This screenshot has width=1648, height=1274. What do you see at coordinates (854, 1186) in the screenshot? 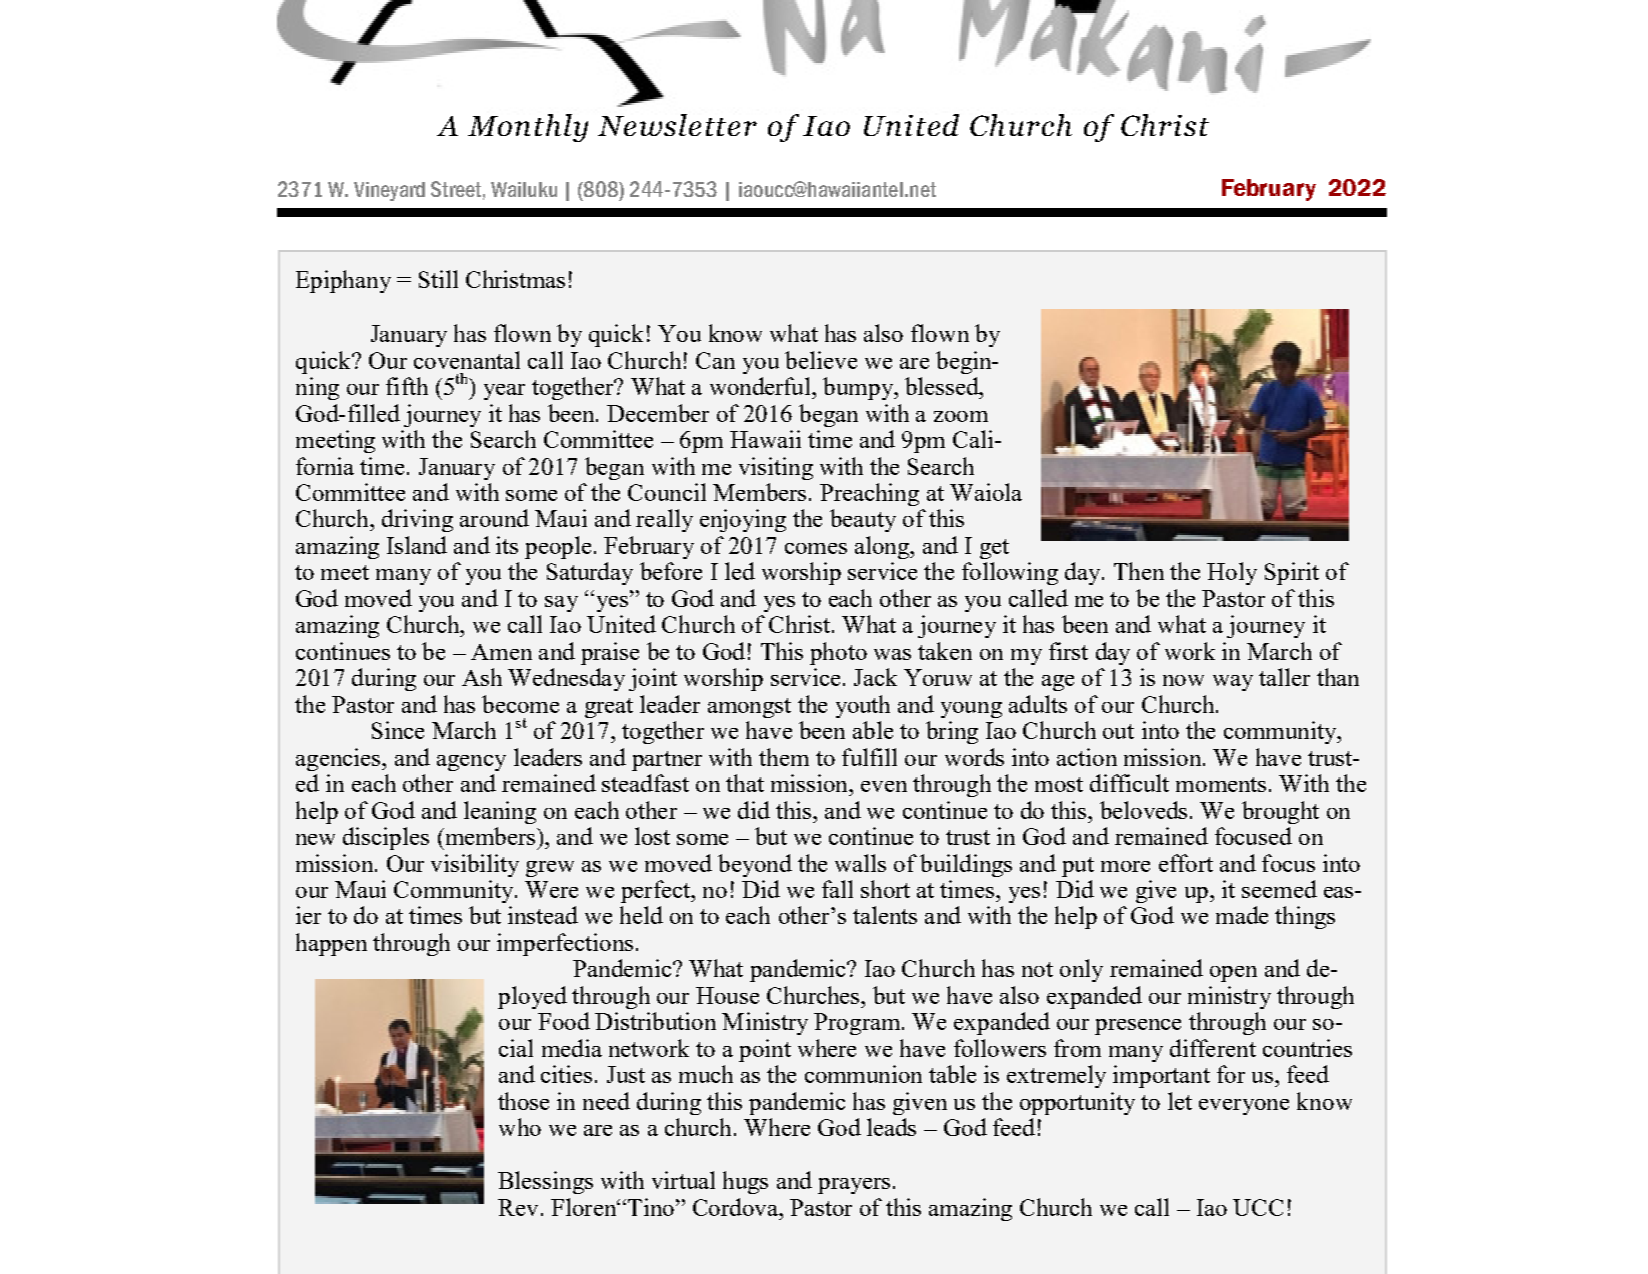
I see `prayers` at bounding box center [854, 1186].
